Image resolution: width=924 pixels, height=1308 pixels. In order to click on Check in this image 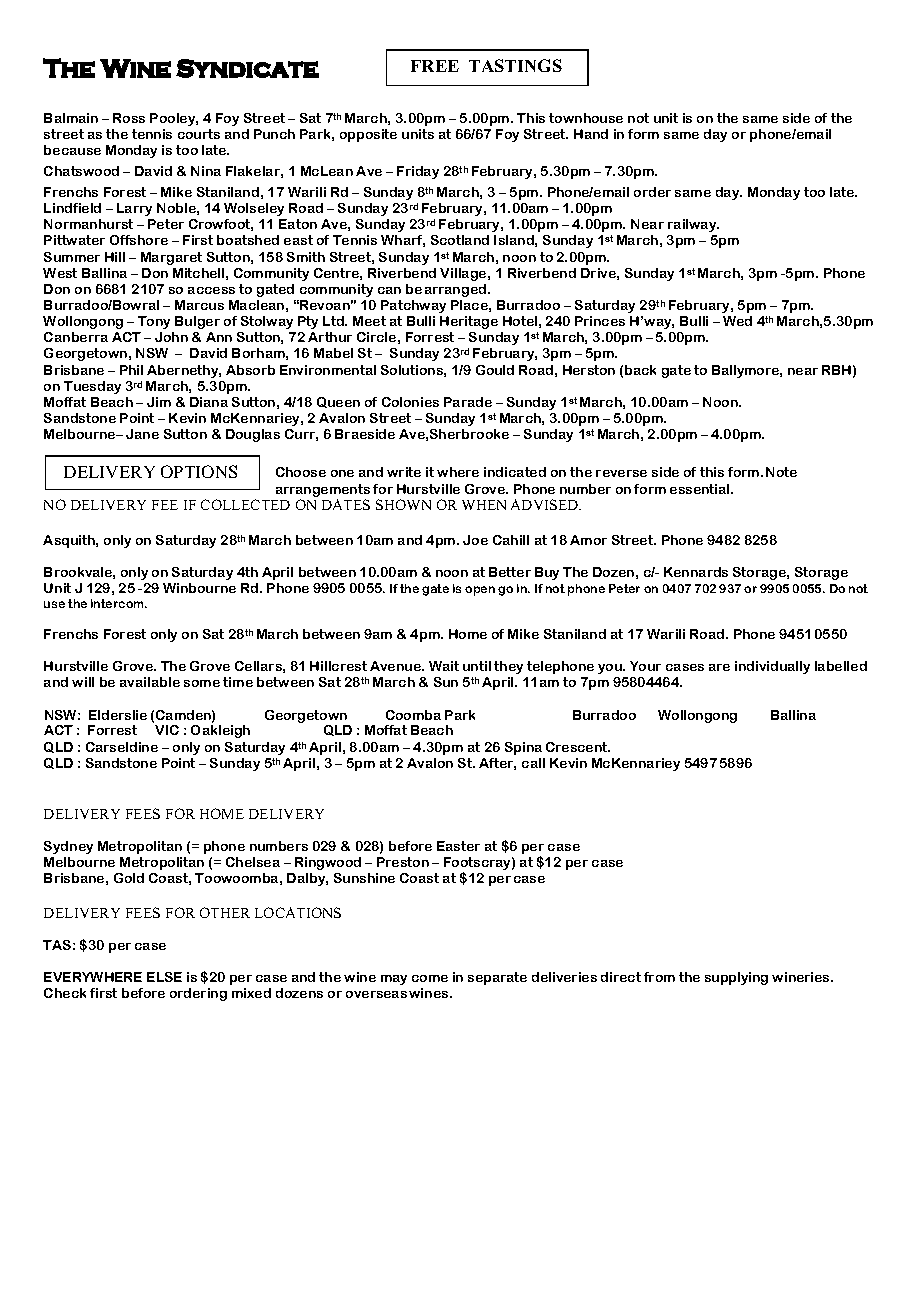, I will do `click(65, 993)`.
